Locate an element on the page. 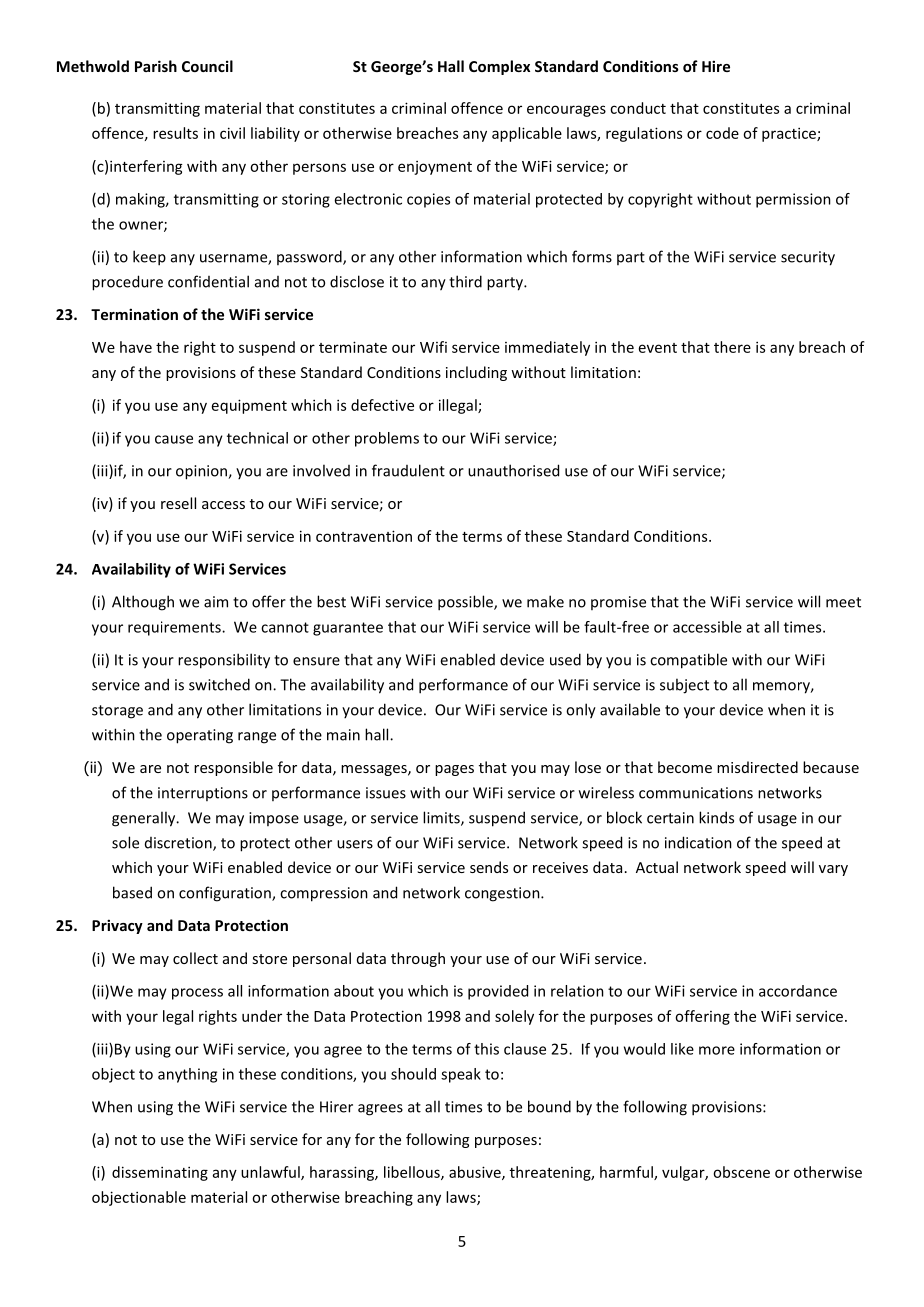  pages is located at coordinates (454, 770).
